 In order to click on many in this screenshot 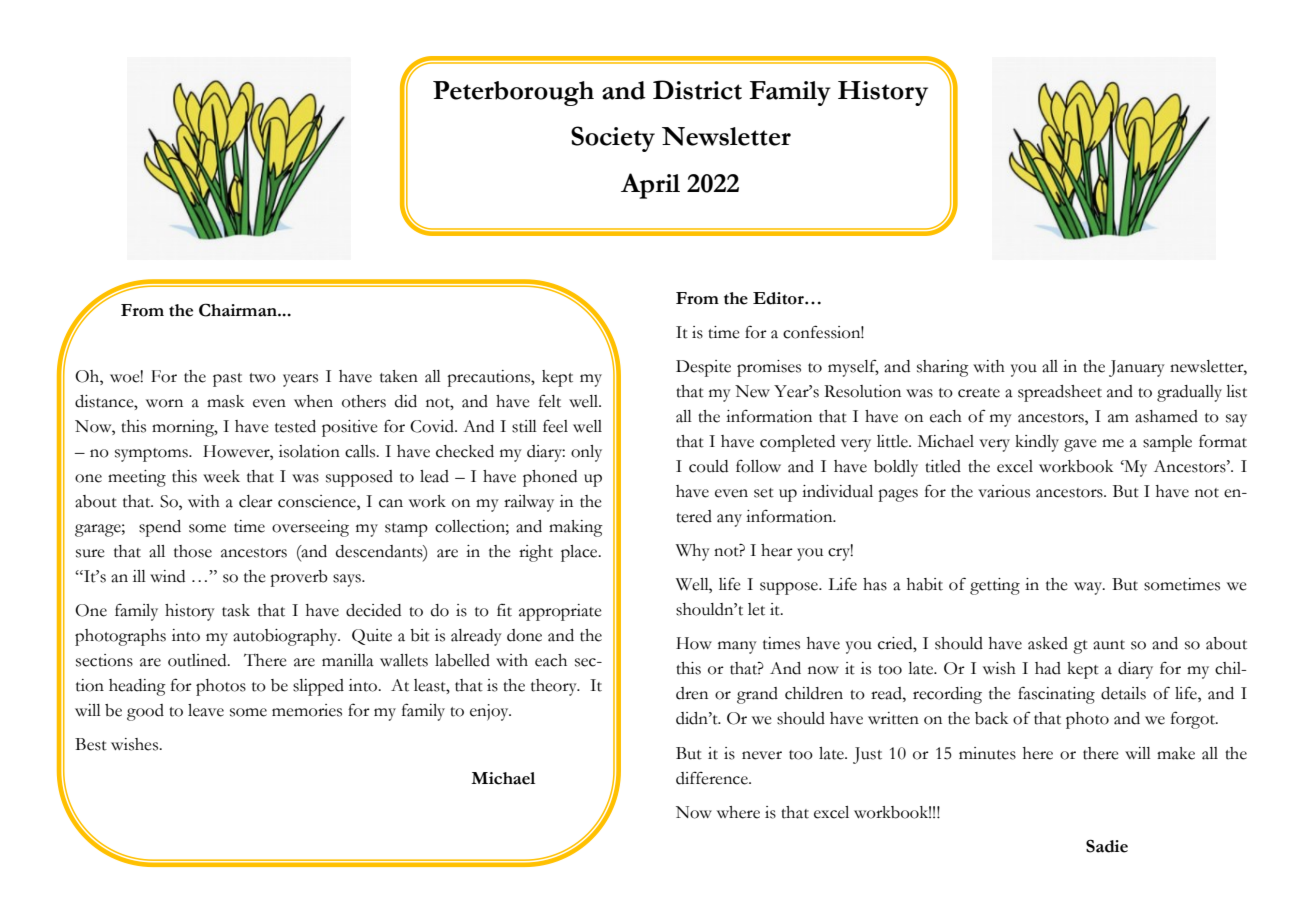, I will do `click(737, 647)`.
